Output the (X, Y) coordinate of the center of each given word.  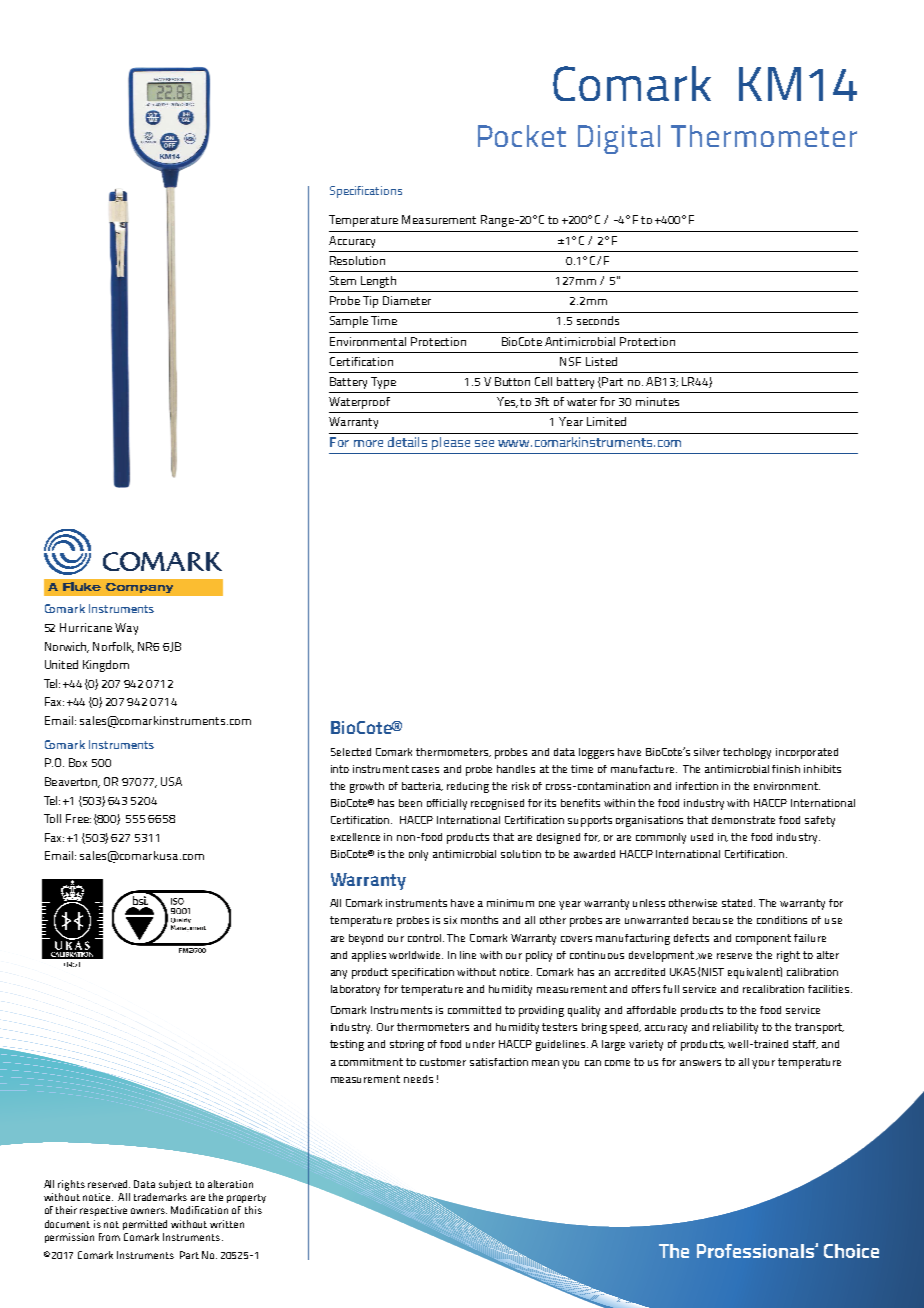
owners (149, 1211)
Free (78, 818)
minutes (657, 401)
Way (126, 629)
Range (497, 221)
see (484, 443)
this (253, 1210)
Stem (343, 280)
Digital (619, 139)
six (450, 920)
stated (738, 903)
